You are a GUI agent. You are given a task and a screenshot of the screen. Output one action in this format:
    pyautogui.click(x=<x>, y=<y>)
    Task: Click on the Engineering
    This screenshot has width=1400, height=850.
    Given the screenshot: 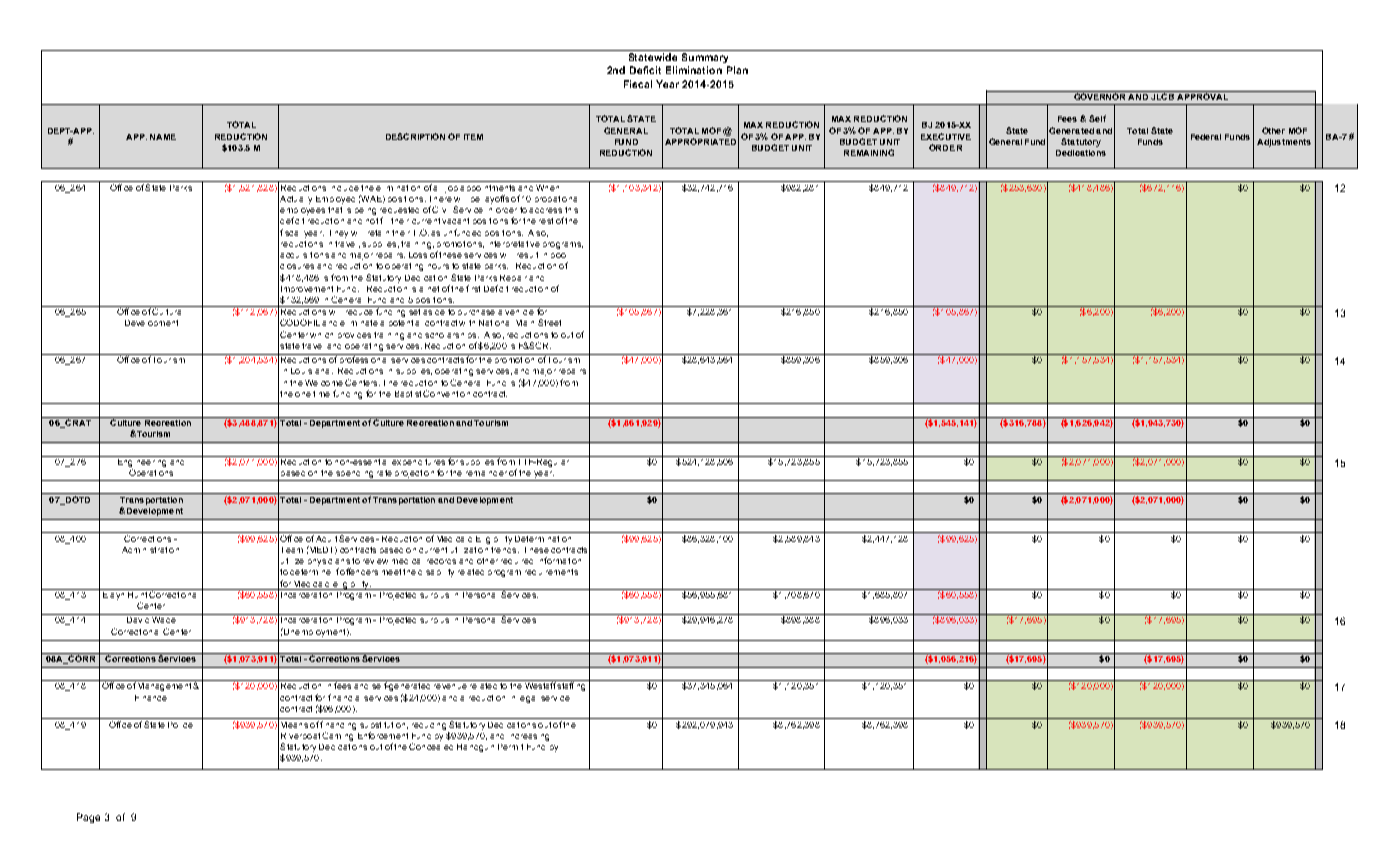 What is the action you would take?
    pyautogui.click(x=142, y=461)
